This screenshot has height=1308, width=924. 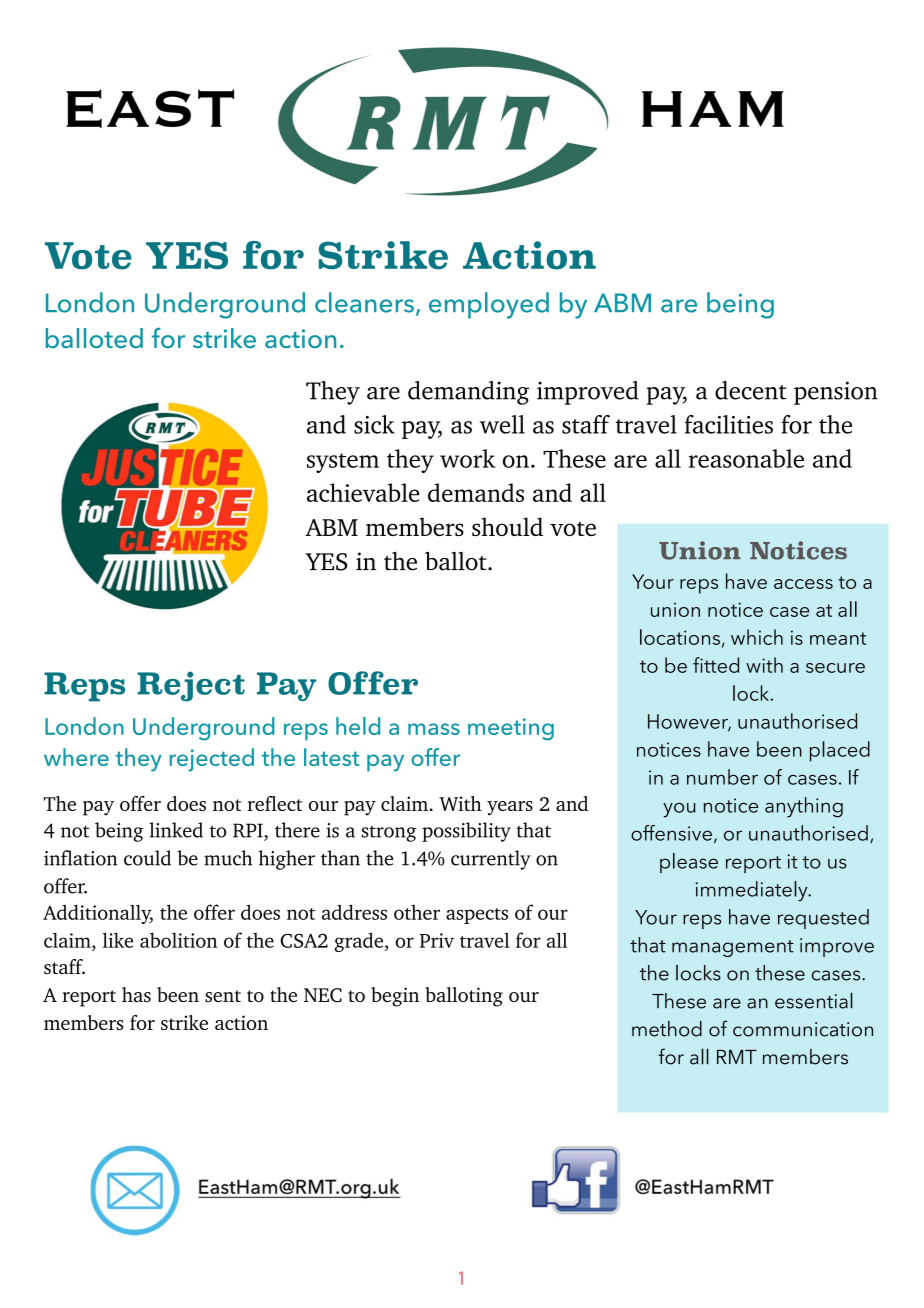 What do you see at coordinates (507, 526) in the screenshot?
I see `should` at bounding box center [507, 526].
